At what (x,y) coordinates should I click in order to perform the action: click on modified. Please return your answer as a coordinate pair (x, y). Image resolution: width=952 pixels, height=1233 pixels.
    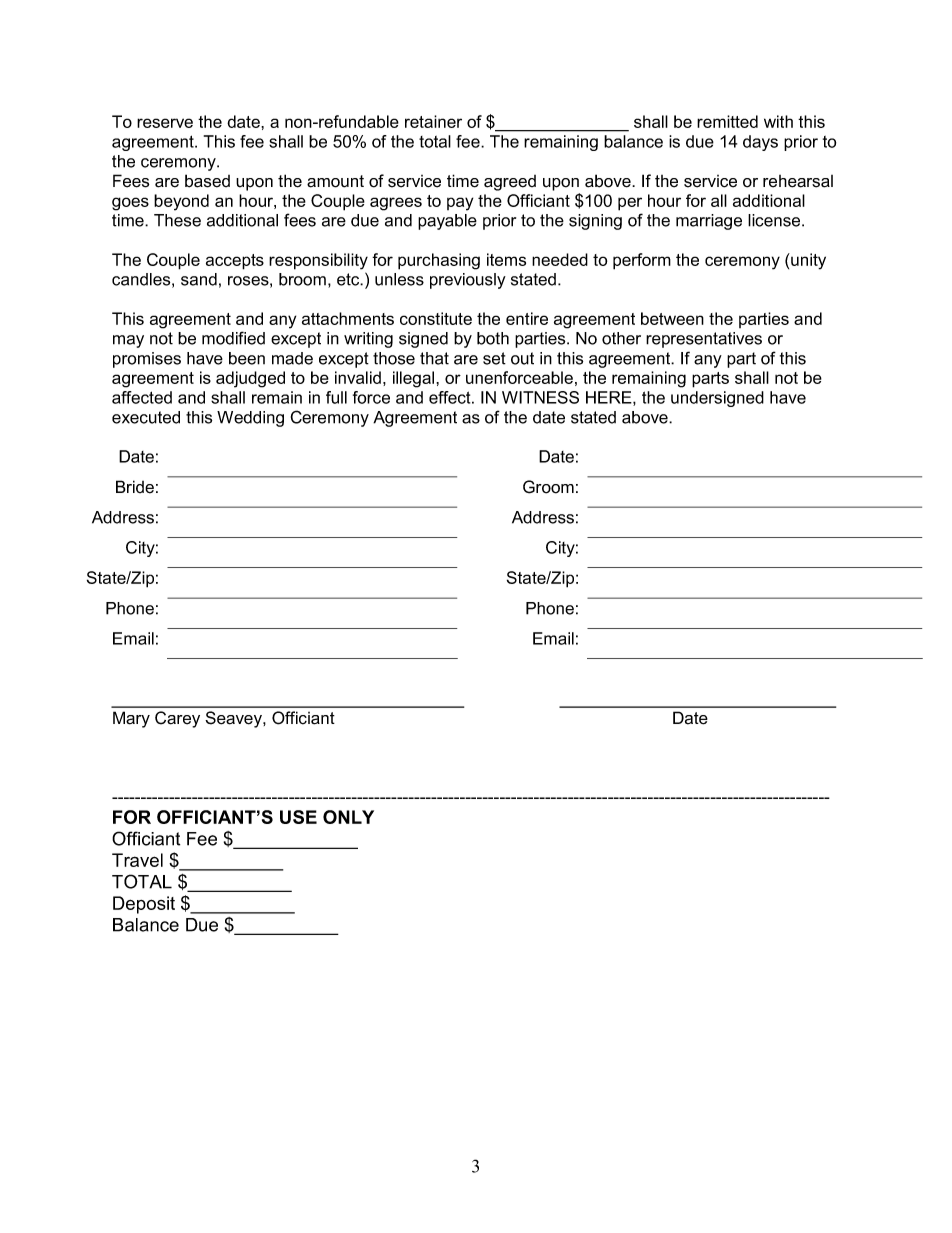
    Looking at the image, I should click on (233, 338).
